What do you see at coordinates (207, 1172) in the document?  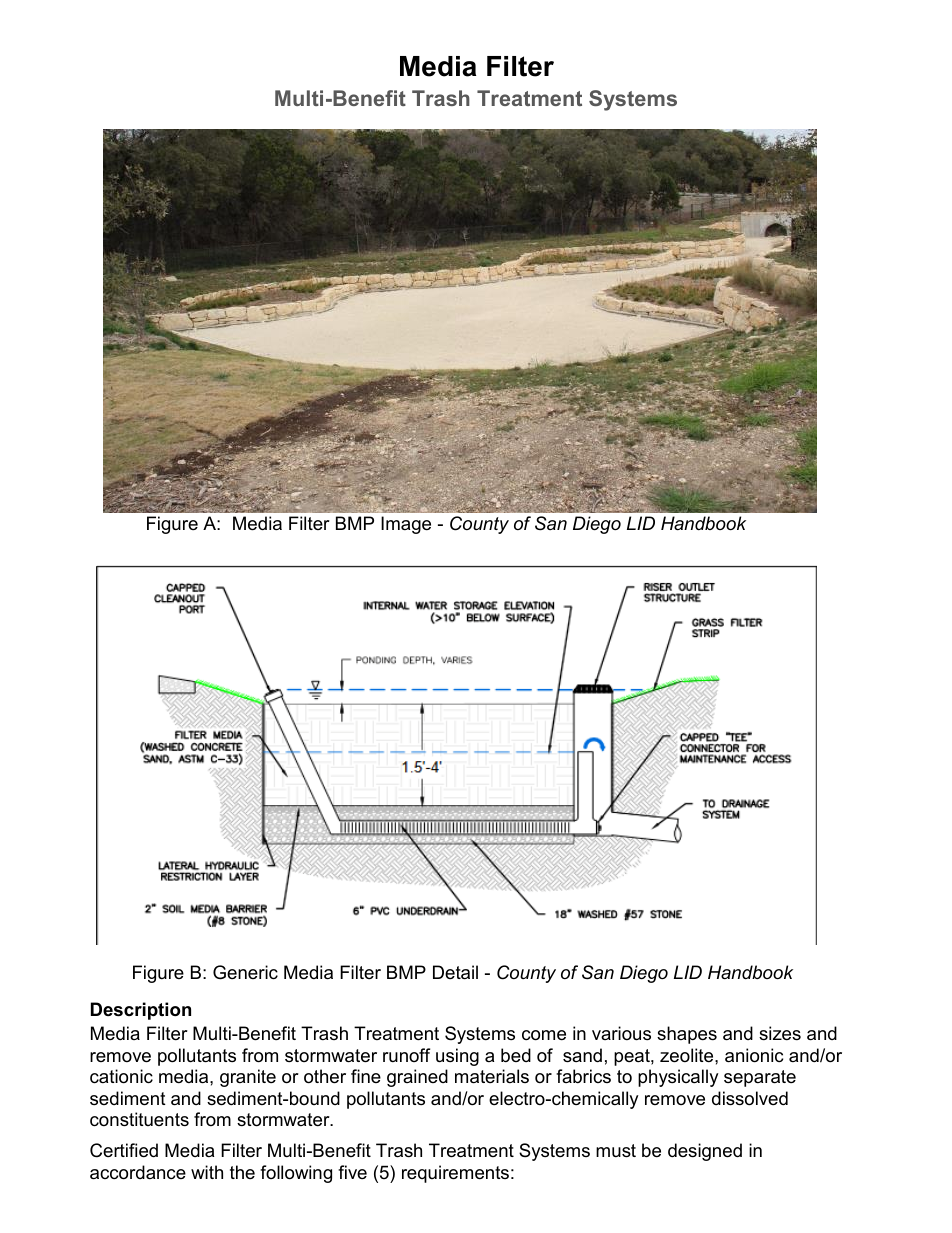 I see `with` at bounding box center [207, 1172].
